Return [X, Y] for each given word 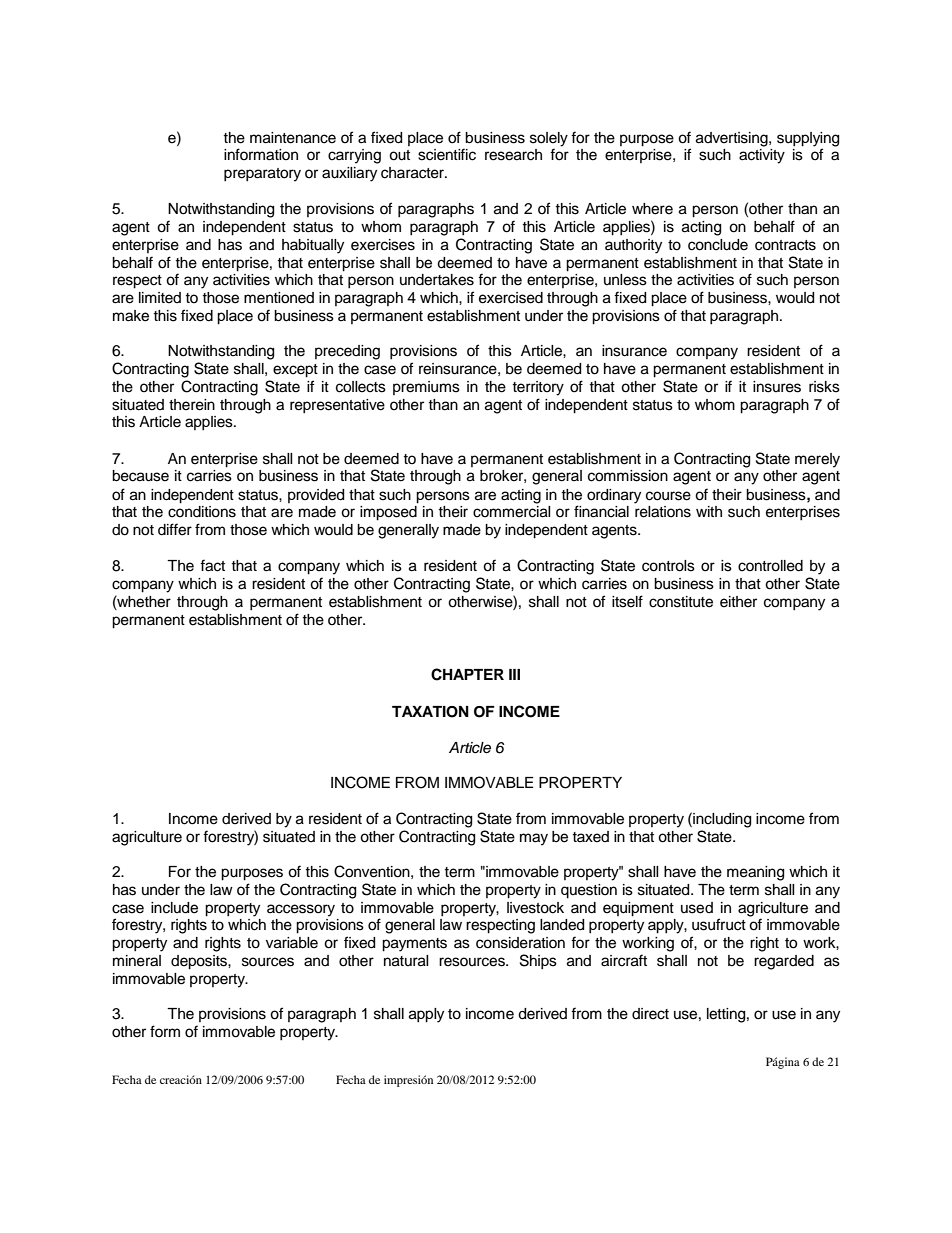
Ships [538, 961]
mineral [137, 961]
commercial [512, 512]
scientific [447, 154]
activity [762, 156]
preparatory [262, 175]
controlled [770, 566]
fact [212, 565]
